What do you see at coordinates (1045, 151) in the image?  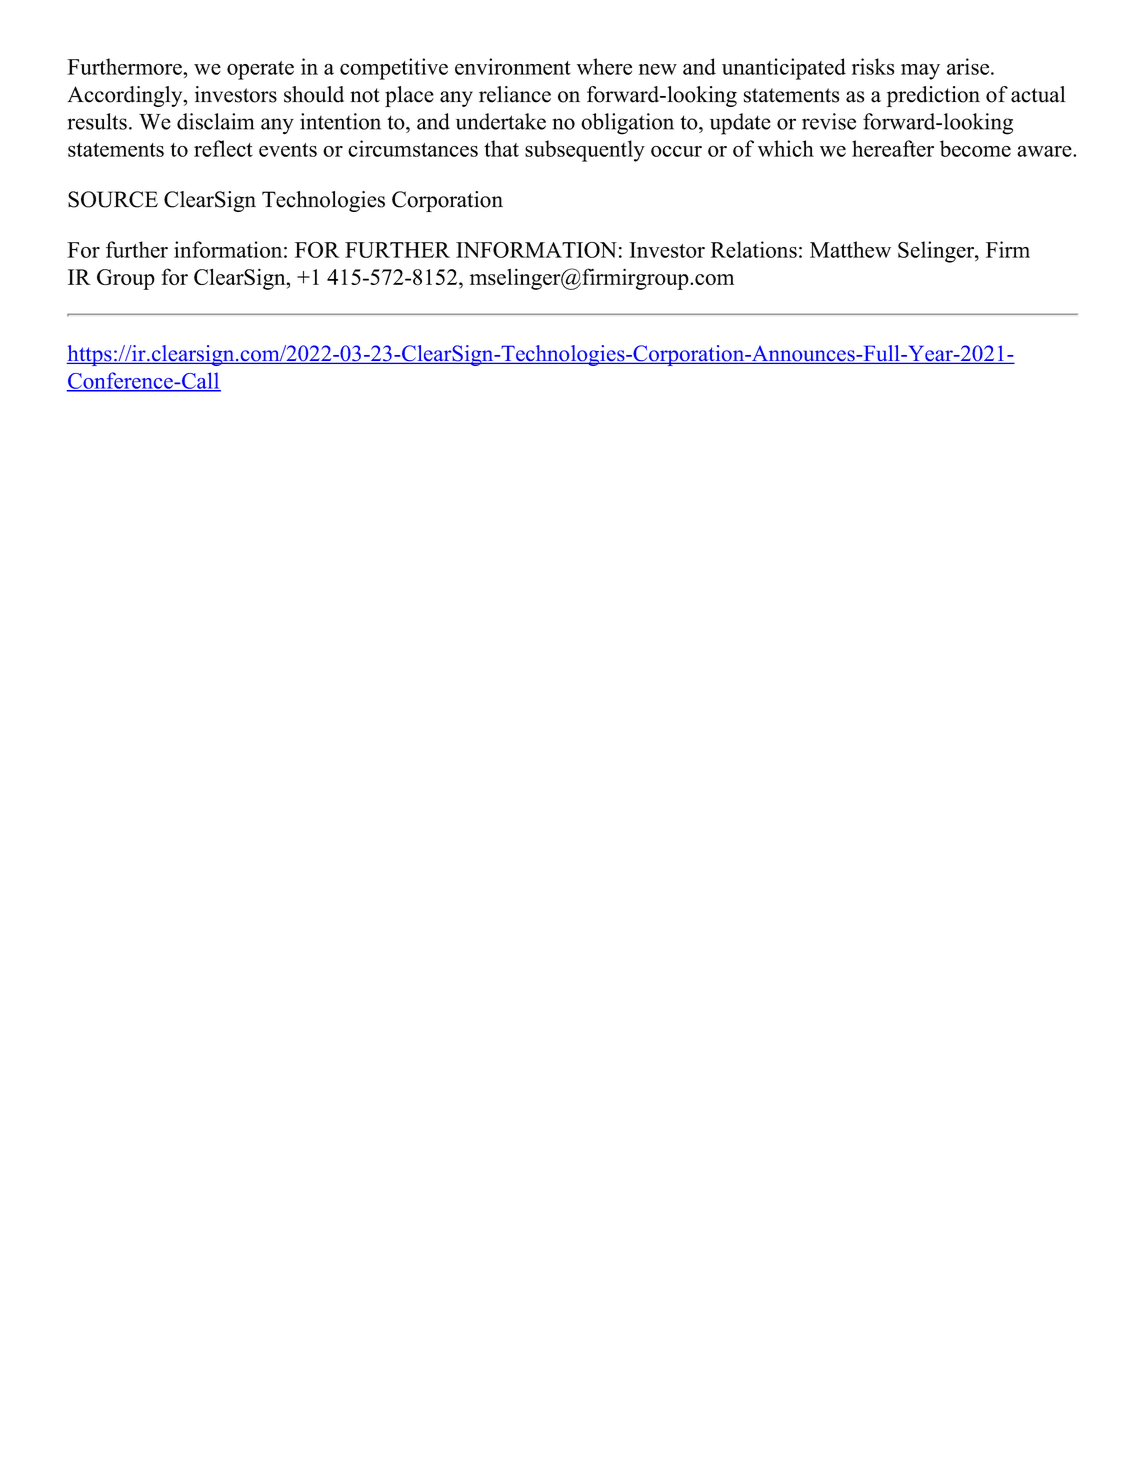 I see `aware` at bounding box center [1045, 151].
